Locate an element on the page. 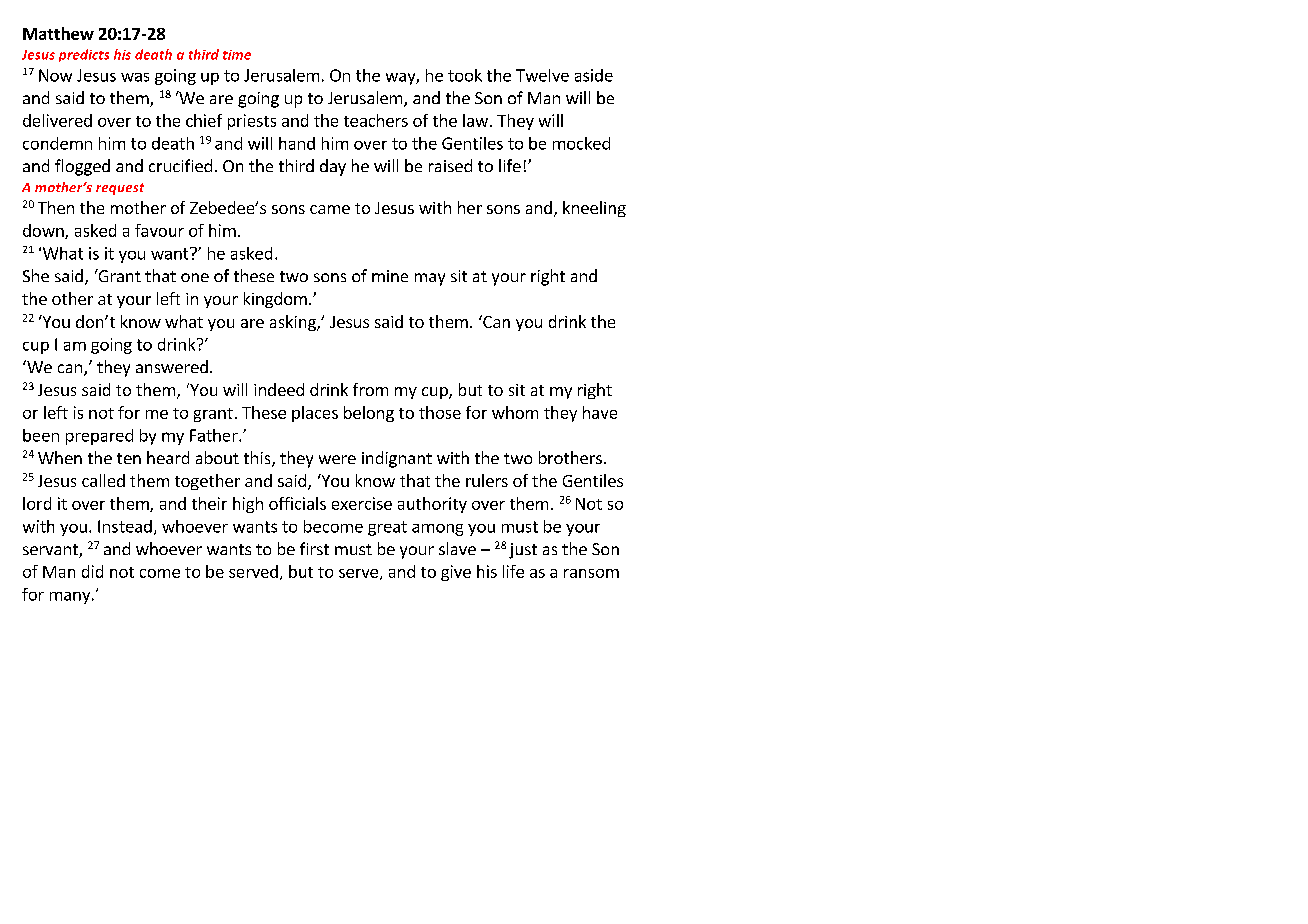 Image resolution: width=1308 pixels, height=924 pixels. prepared is located at coordinates (99, 437).
